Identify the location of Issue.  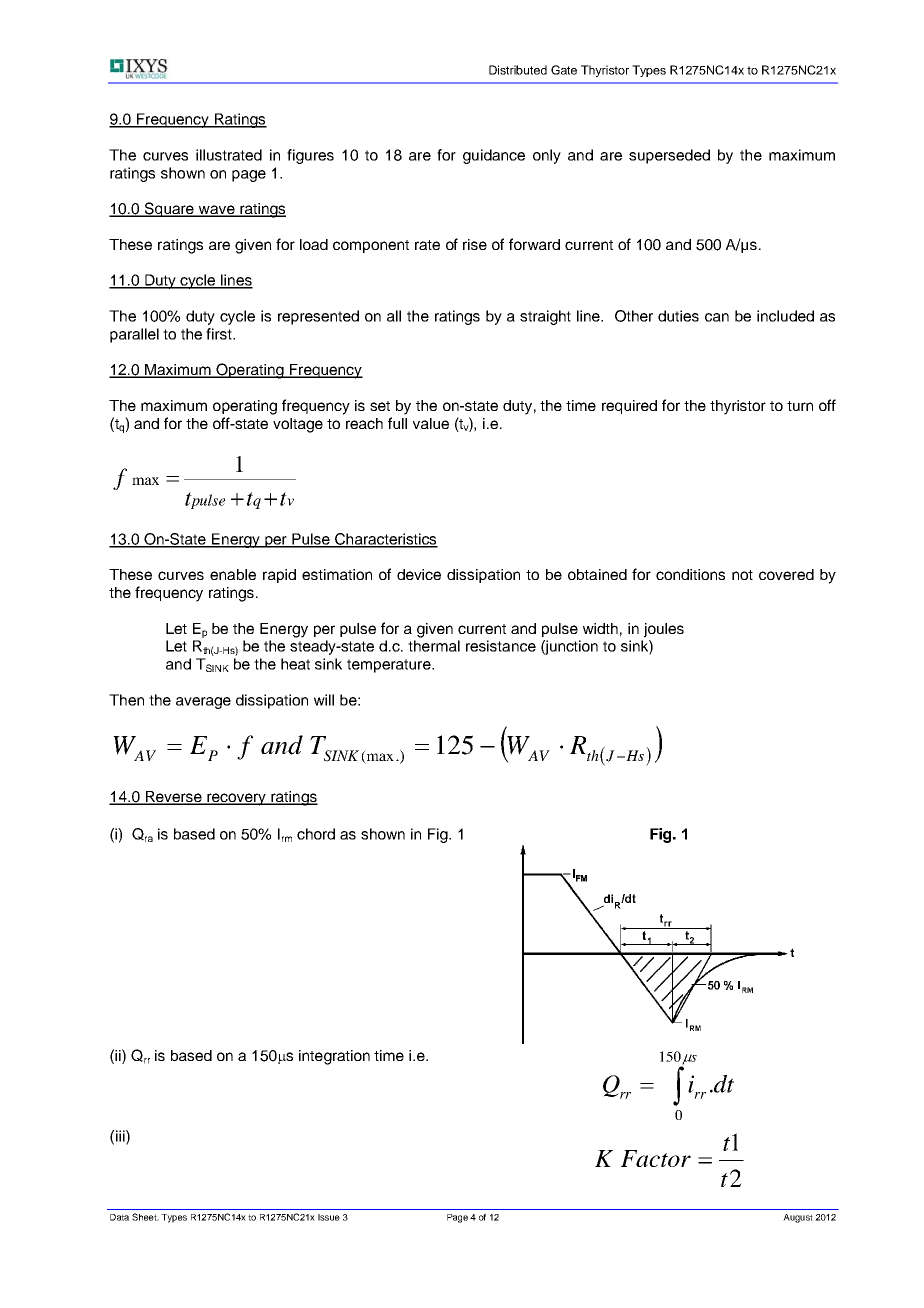
(329, 1217).
